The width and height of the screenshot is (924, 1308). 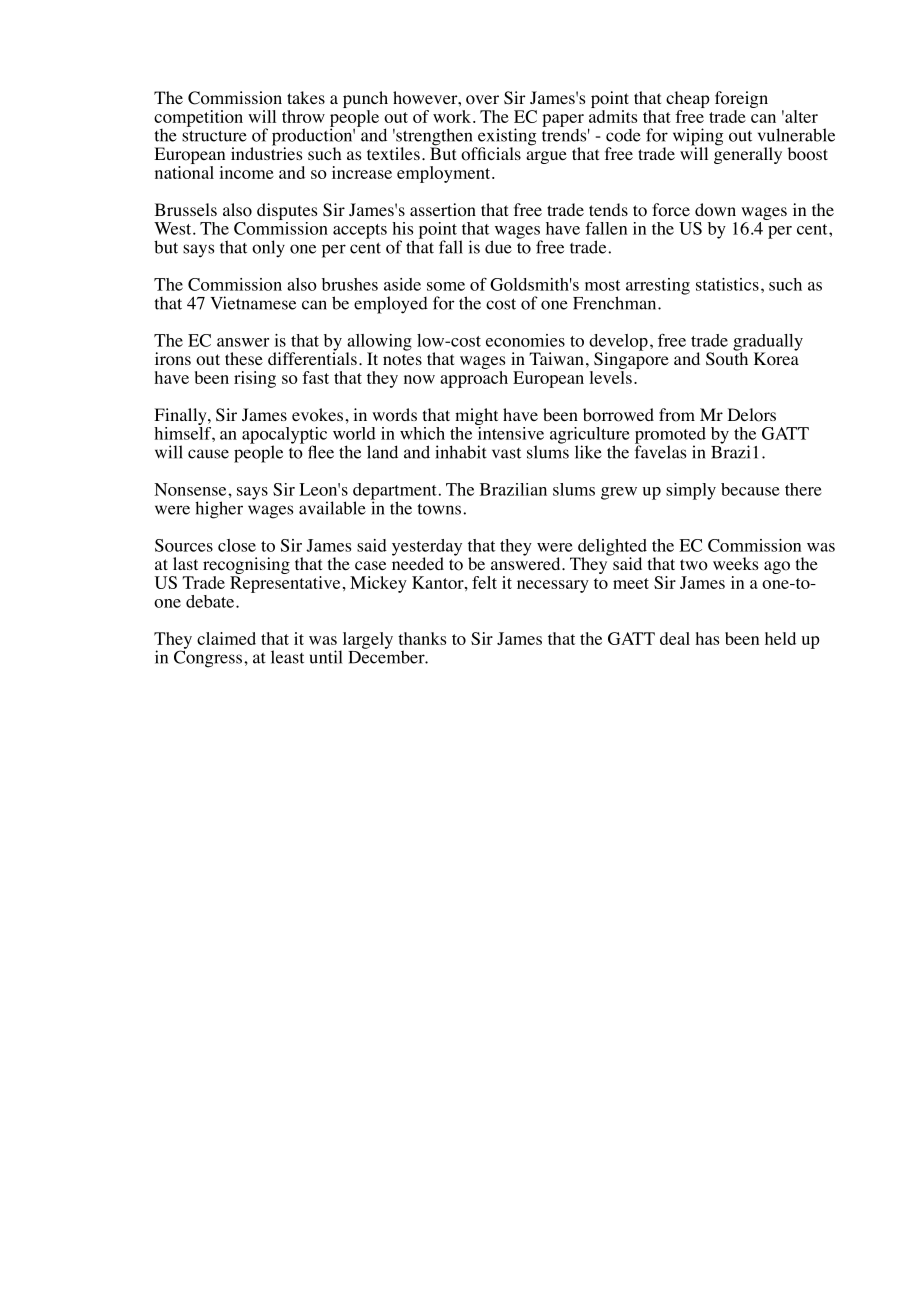 I want to click on claimed, so click(x=226, y=638).
